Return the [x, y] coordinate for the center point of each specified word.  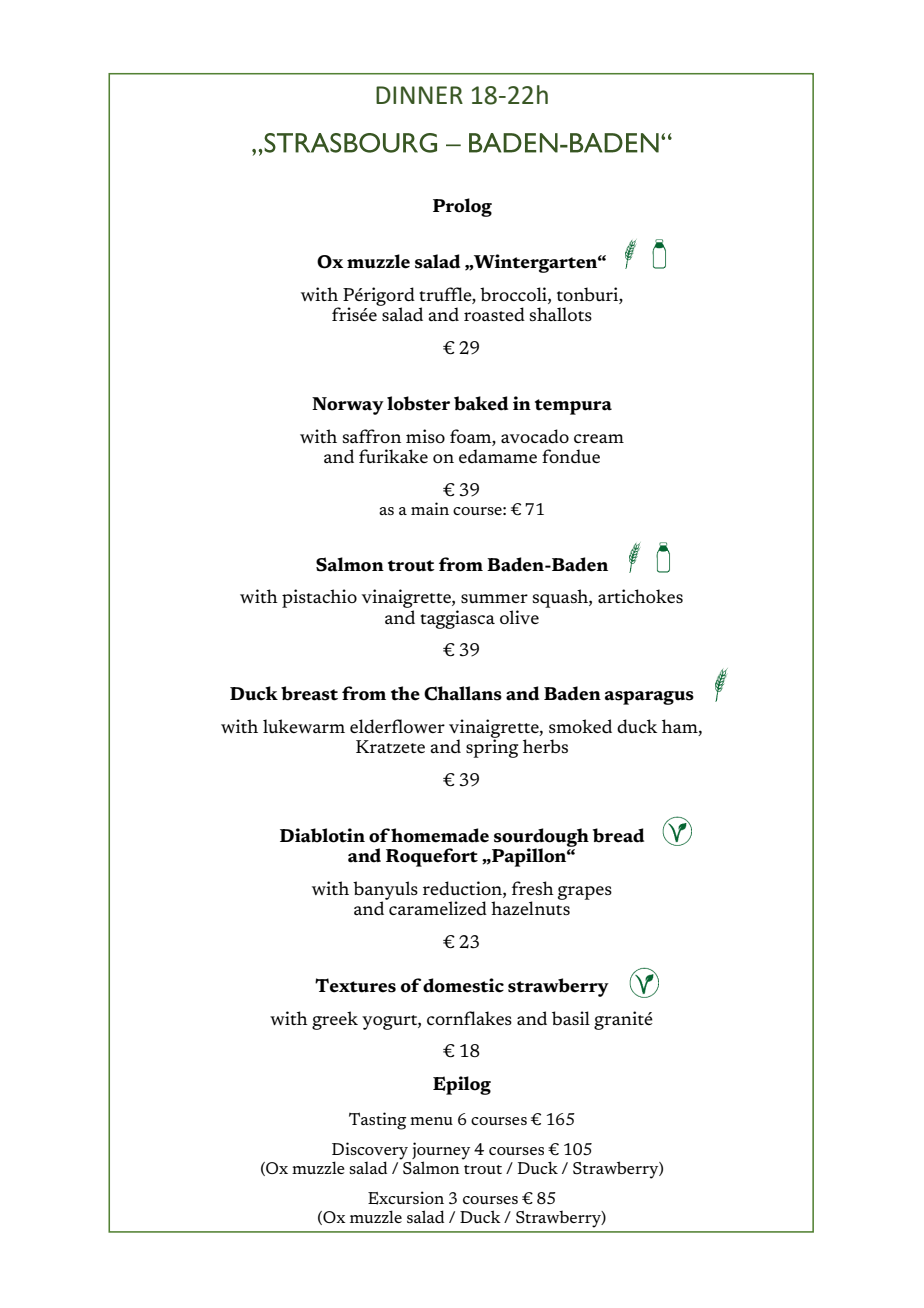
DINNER [419, 95]
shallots [561, 314]
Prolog [462, 207]
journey [441, 1152]
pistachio [319, 598]
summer [494, 598]
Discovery [370, 1152]
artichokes [640, 596]
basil [571, 1018]
